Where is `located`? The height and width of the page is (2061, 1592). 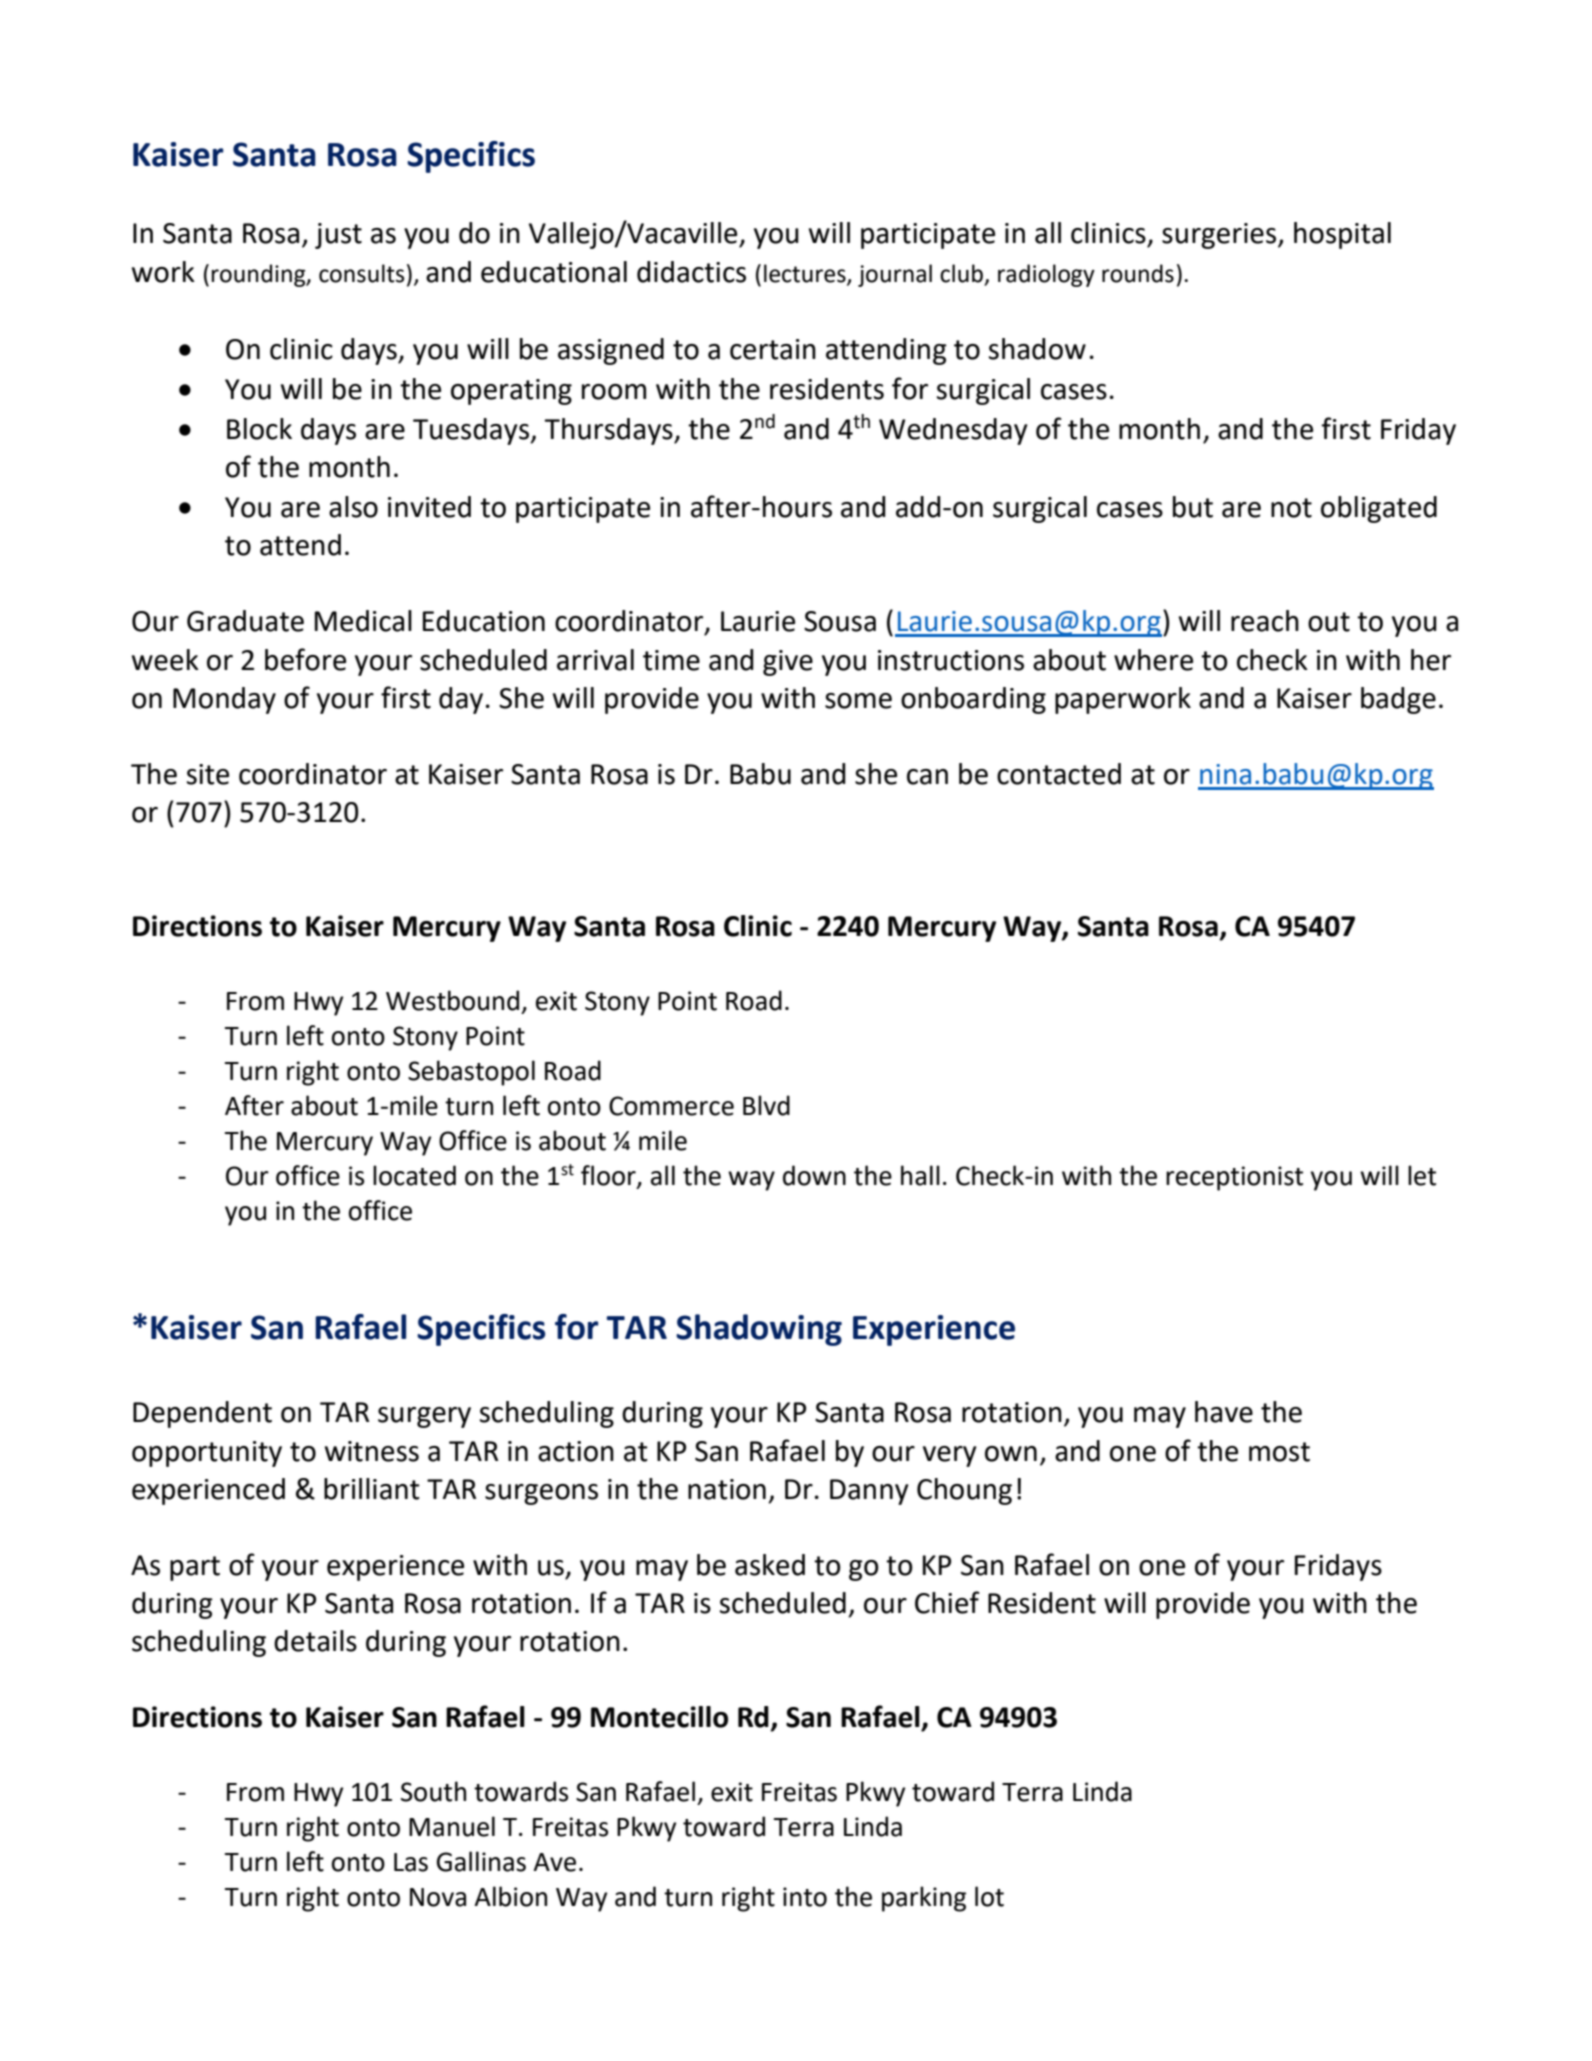
located is located at coordinates (414, 1175).
